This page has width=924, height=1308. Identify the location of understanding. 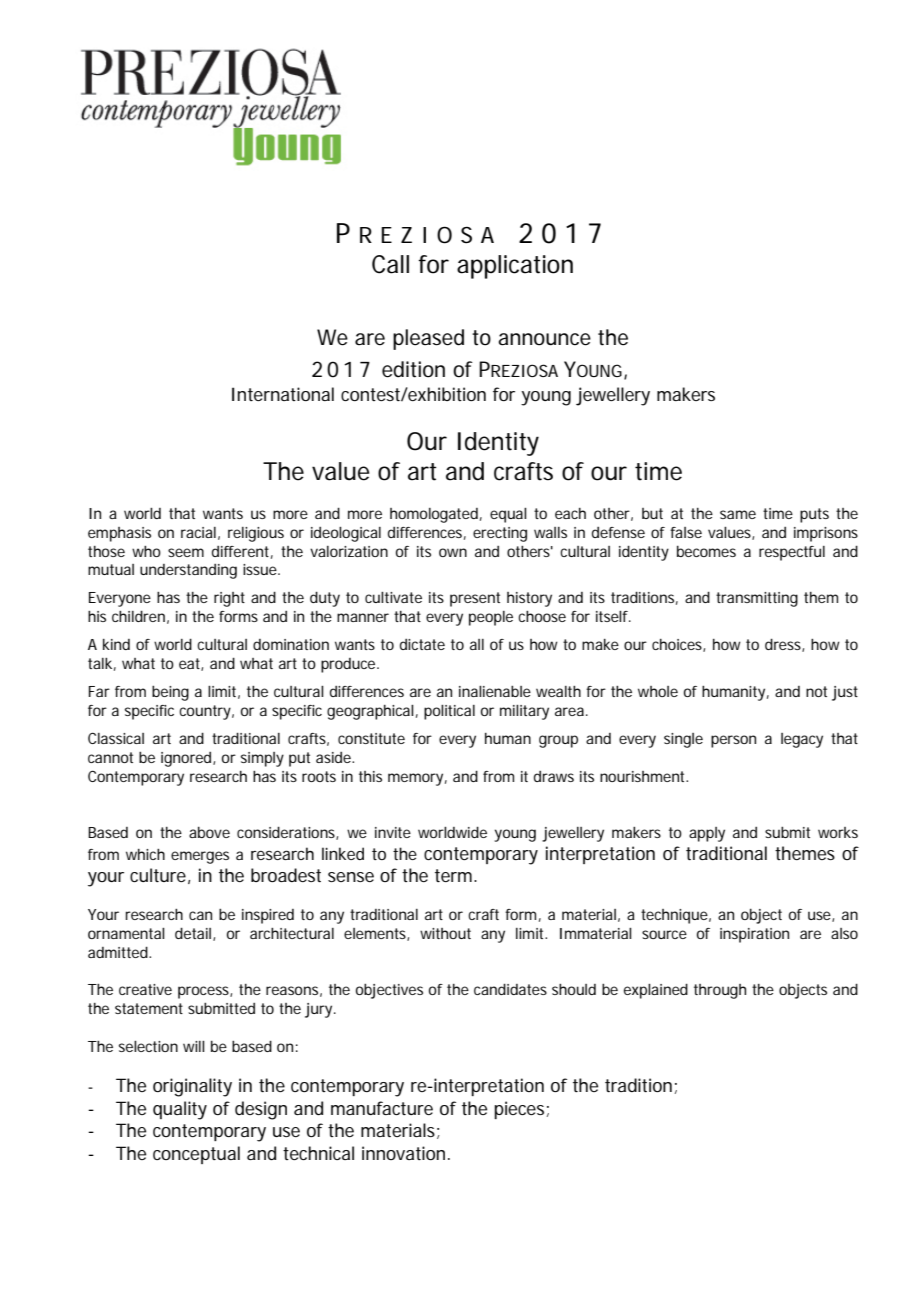
(188, 571).
